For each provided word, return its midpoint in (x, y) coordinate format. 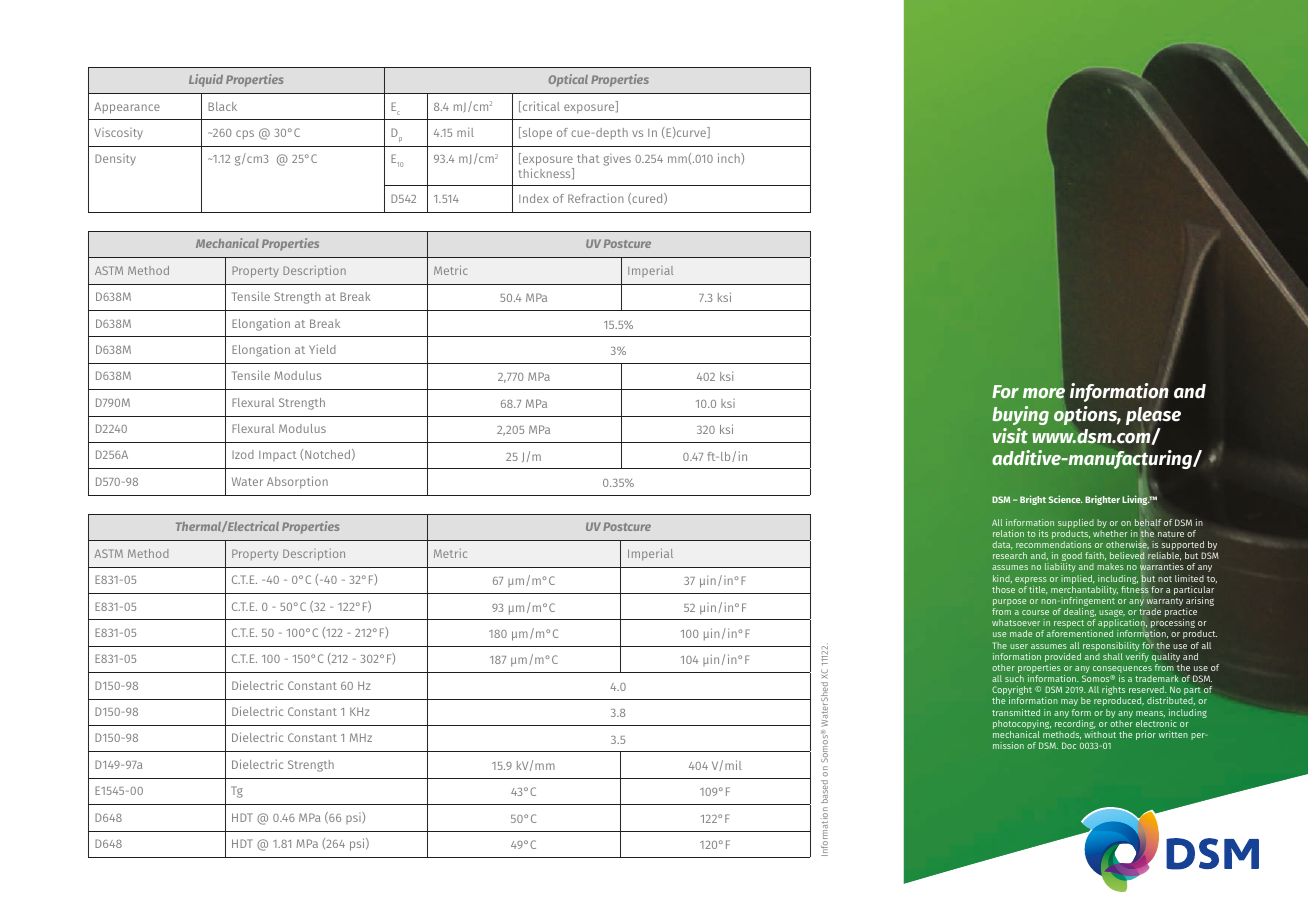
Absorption (297, 482)
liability (1060, 567)
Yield (322, 349)
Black (222, 106)
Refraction (596, 198)
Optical (568, 80)
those (1003, 589)
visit (1010, 435)
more (1044, 393)
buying (1020, 415)
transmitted (1016, 712)
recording (1075, 726)
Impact (278, 455)
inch (730, 158)
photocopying (1022, 726)
